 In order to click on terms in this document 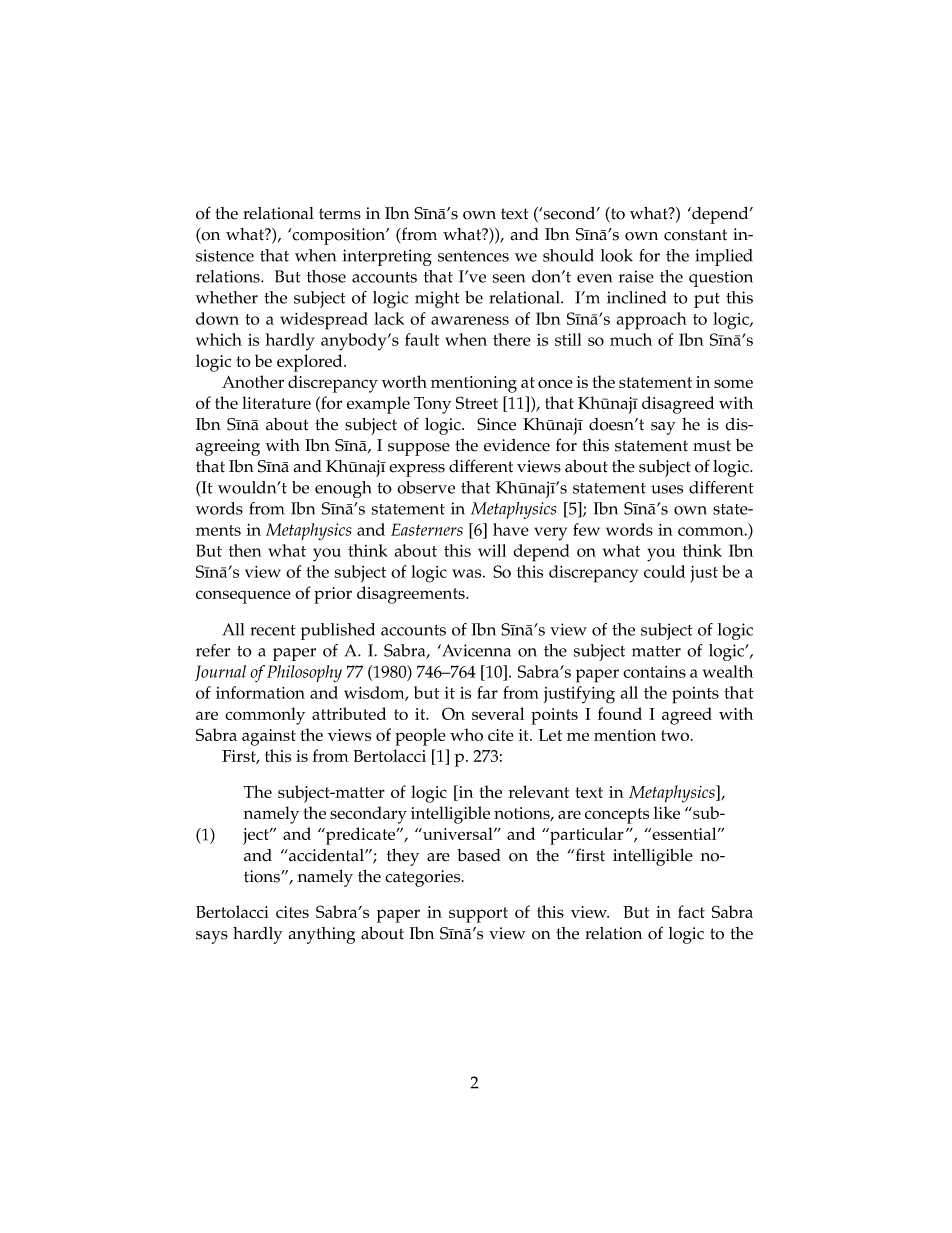, I will do `click(340, 214)`.
